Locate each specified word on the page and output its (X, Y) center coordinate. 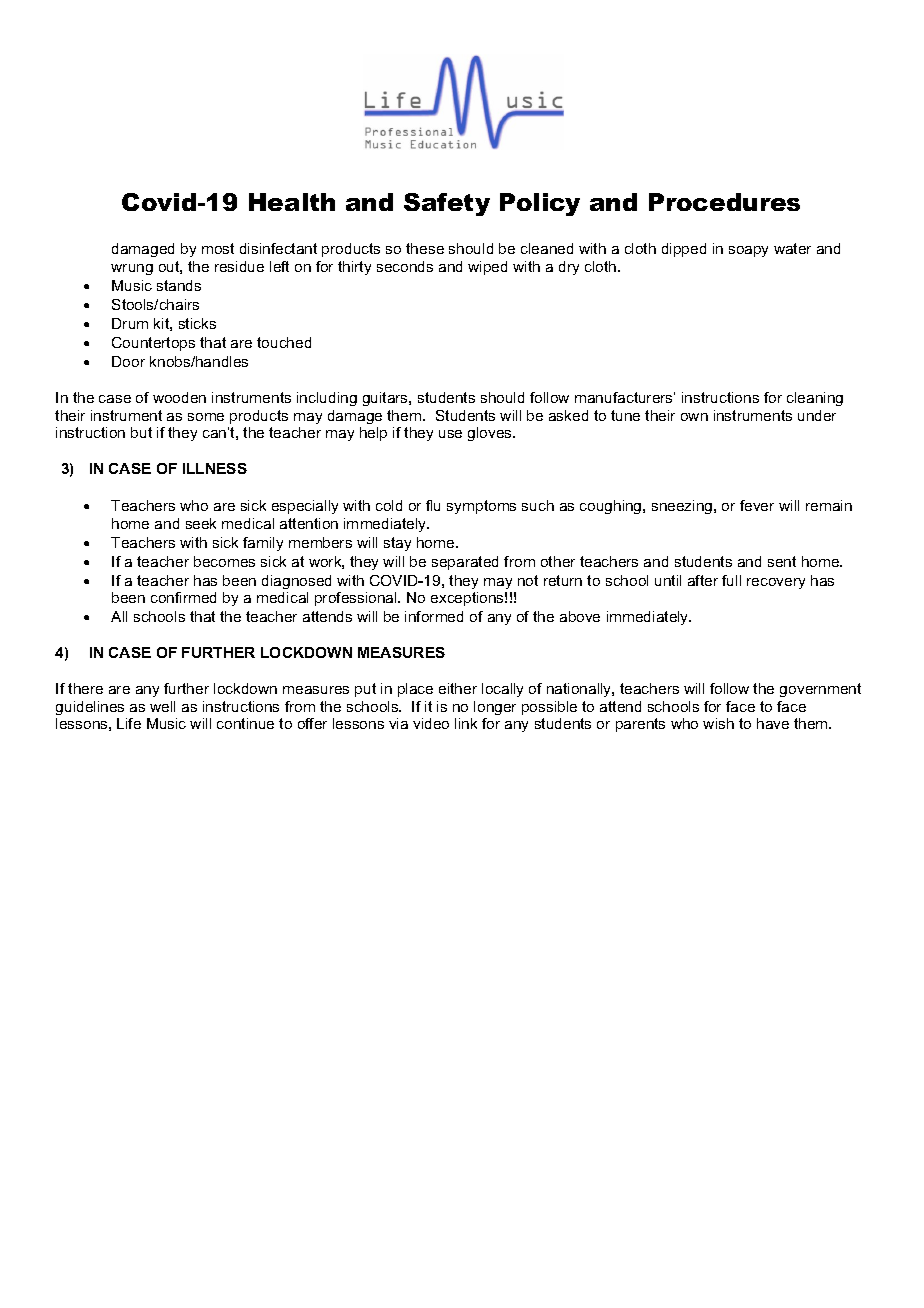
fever (757, 505)
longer (495, 708)
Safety (447, 204)
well (162, 706)
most (218, 248)
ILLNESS (215, 468)
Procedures (724, 202)
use (450, 434)
